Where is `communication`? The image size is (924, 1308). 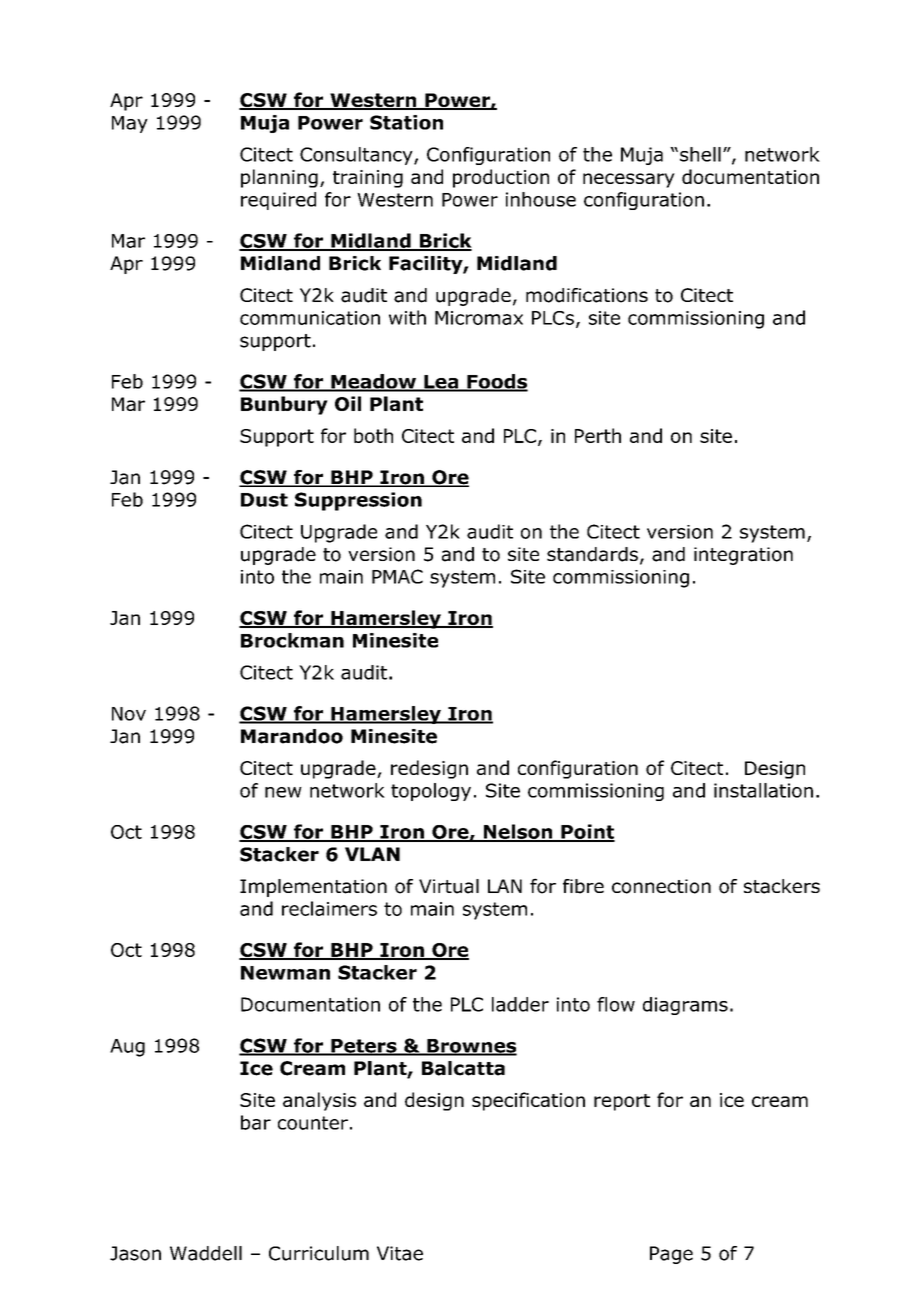 communication is located at coordinates (310, 318).
